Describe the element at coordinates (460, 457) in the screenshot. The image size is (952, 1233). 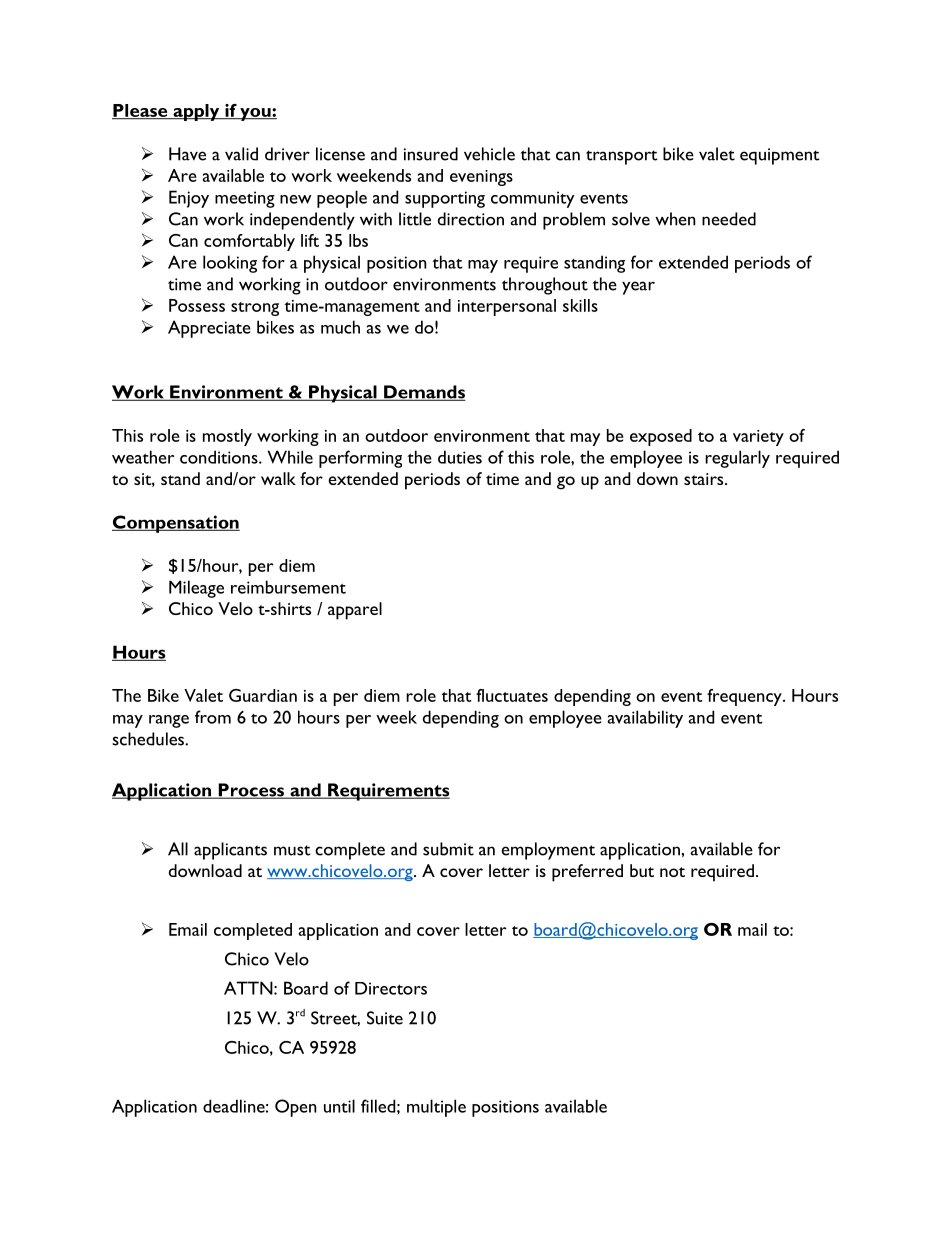
I see `duties` at that location.
